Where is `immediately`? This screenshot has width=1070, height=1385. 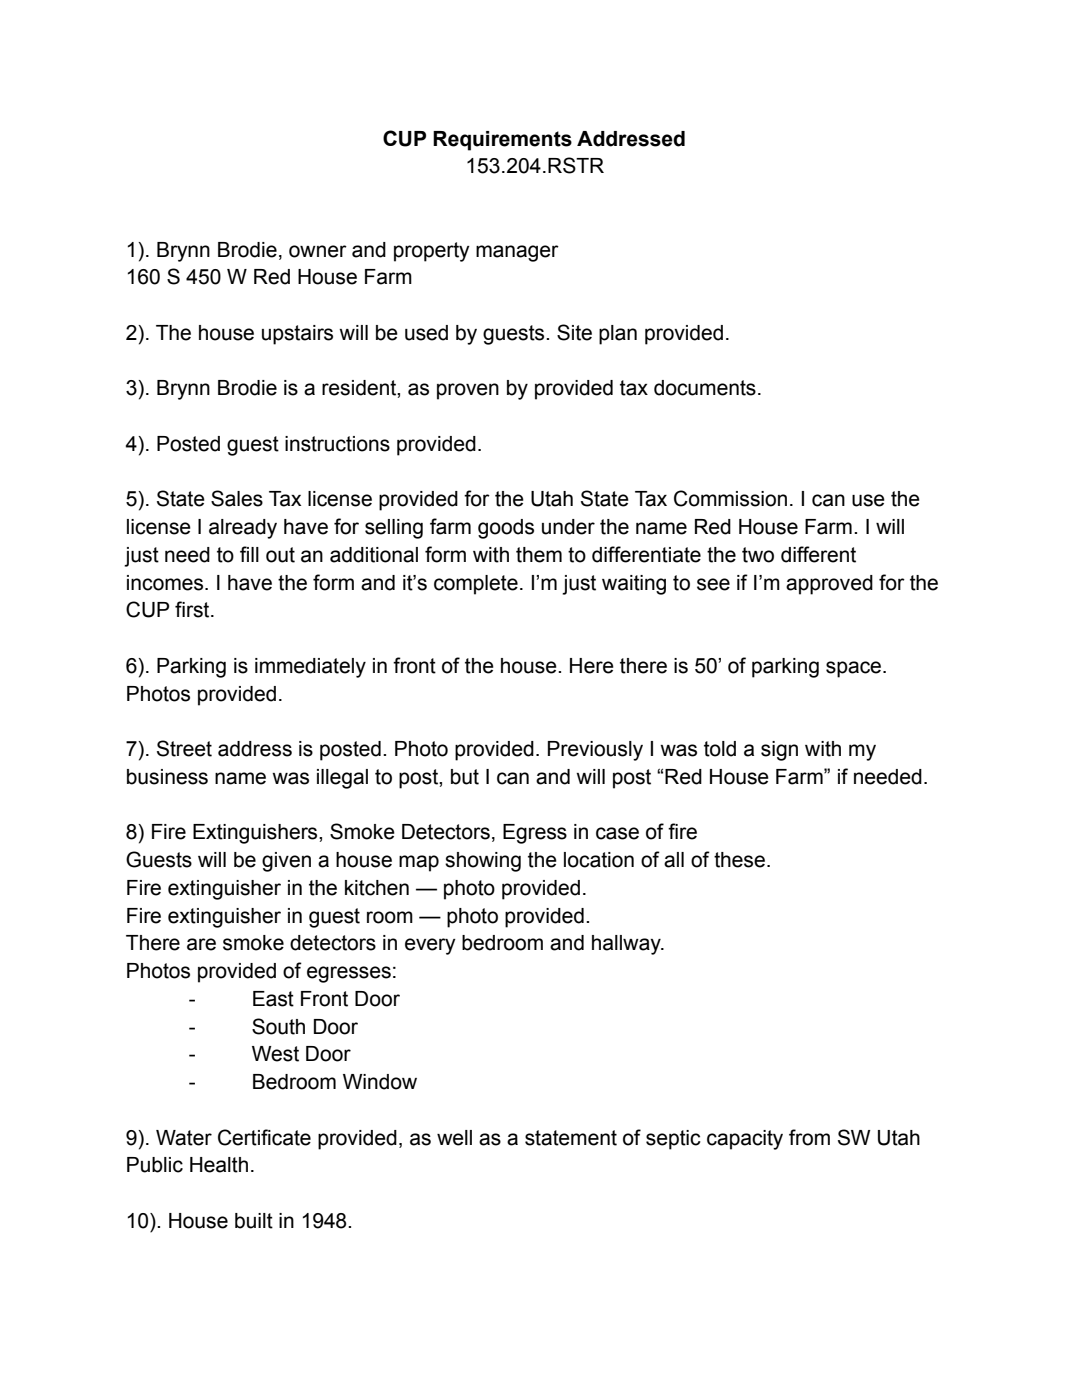
immediately is located at coordinates (310, 668).
